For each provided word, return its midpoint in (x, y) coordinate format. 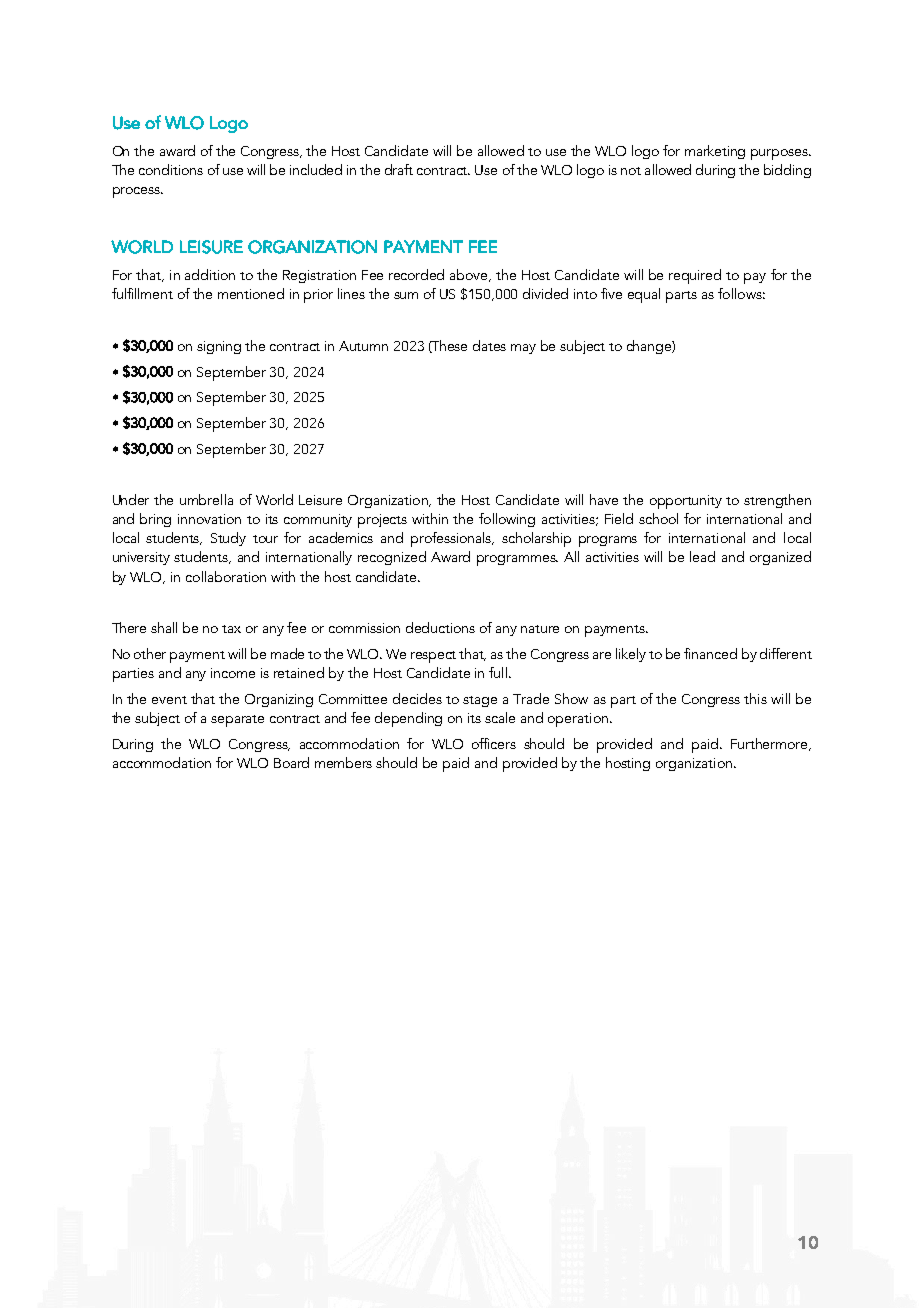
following (507, 520)
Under (131, 499)
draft (399, 169)
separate (237, 721)
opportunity (686, 502)
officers (494, 743)
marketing (715, 152)
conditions (171, 169)
